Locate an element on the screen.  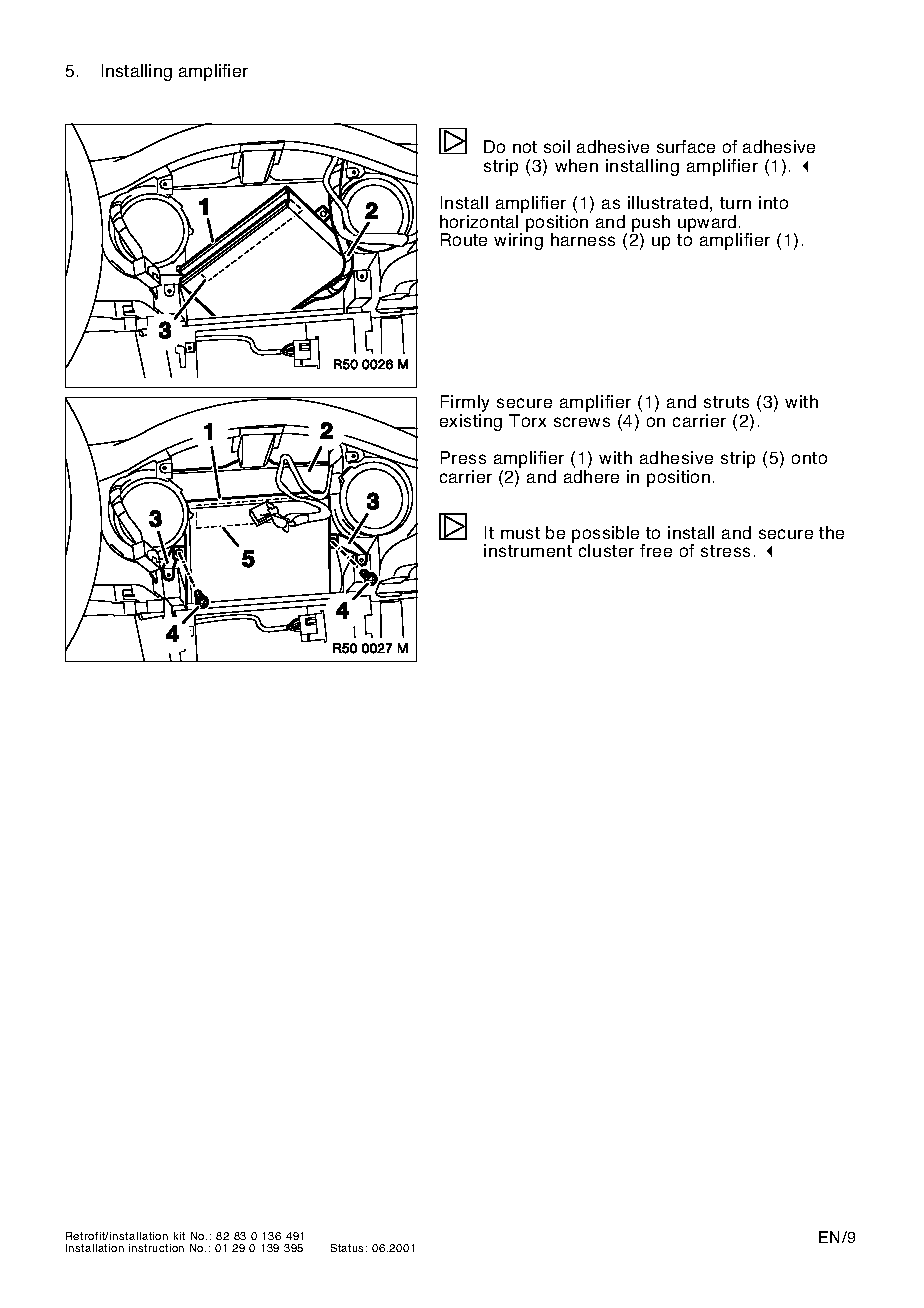
Press is located at coordinates (463, 457).
